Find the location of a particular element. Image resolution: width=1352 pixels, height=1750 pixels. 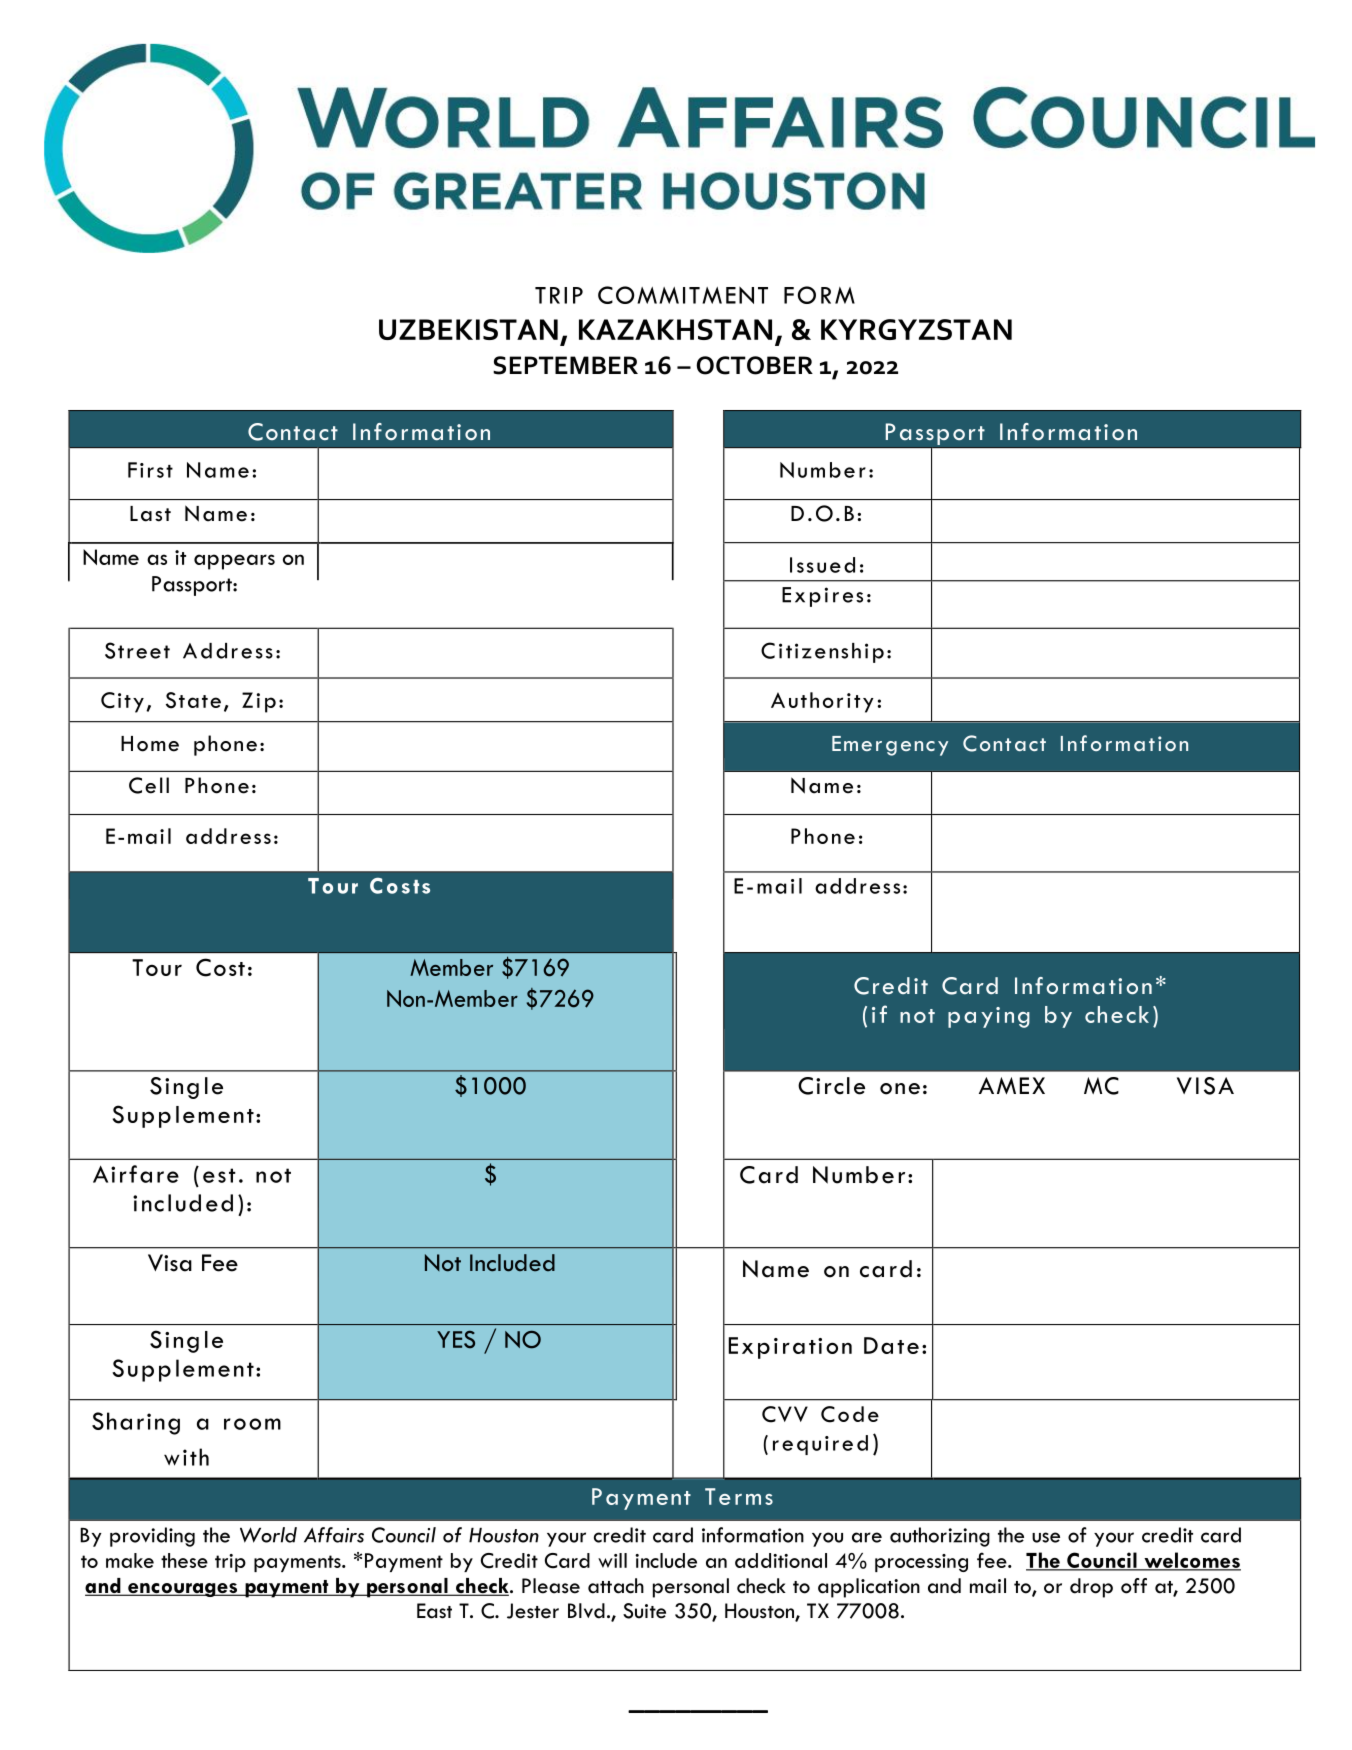

attach is located at coordinates (616, 1586).
